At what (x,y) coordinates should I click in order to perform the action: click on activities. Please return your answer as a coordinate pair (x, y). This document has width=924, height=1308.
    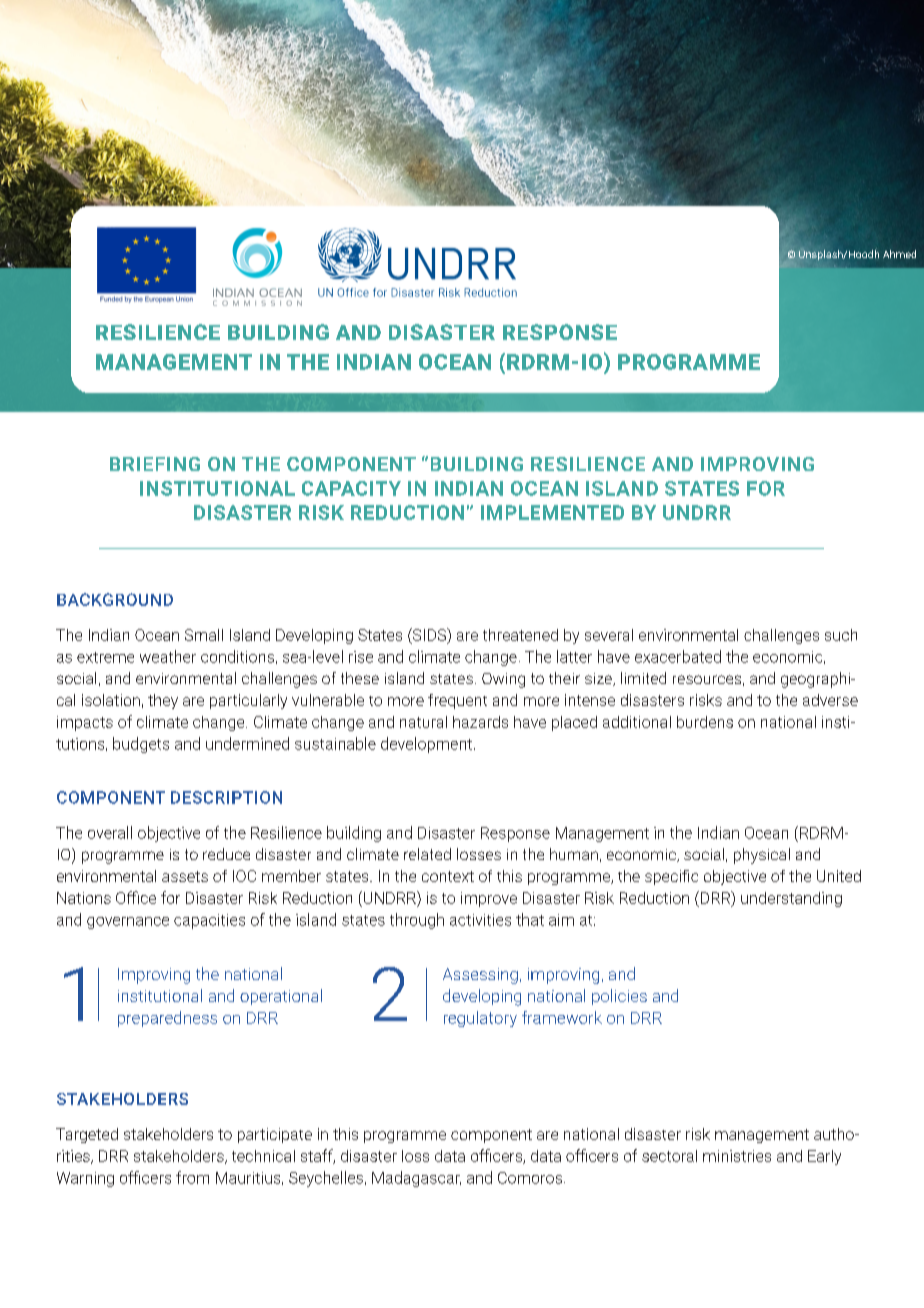
    Looking at the image, I should click on (480, 920).
